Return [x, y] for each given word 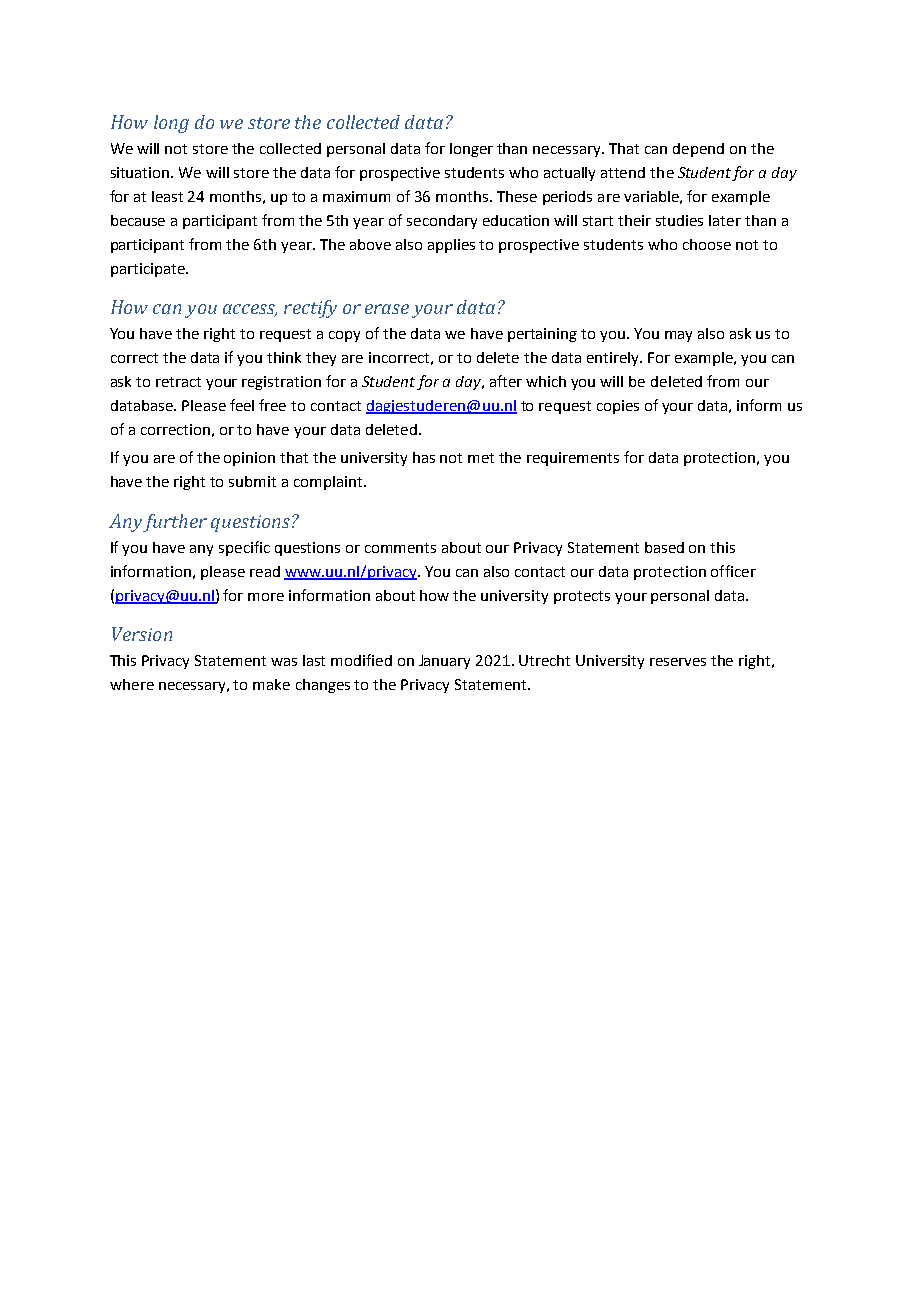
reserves [678, 662]
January [444, 662]
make [271, 684]
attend [623, 172]
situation [141, 172]
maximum [356, 196]
